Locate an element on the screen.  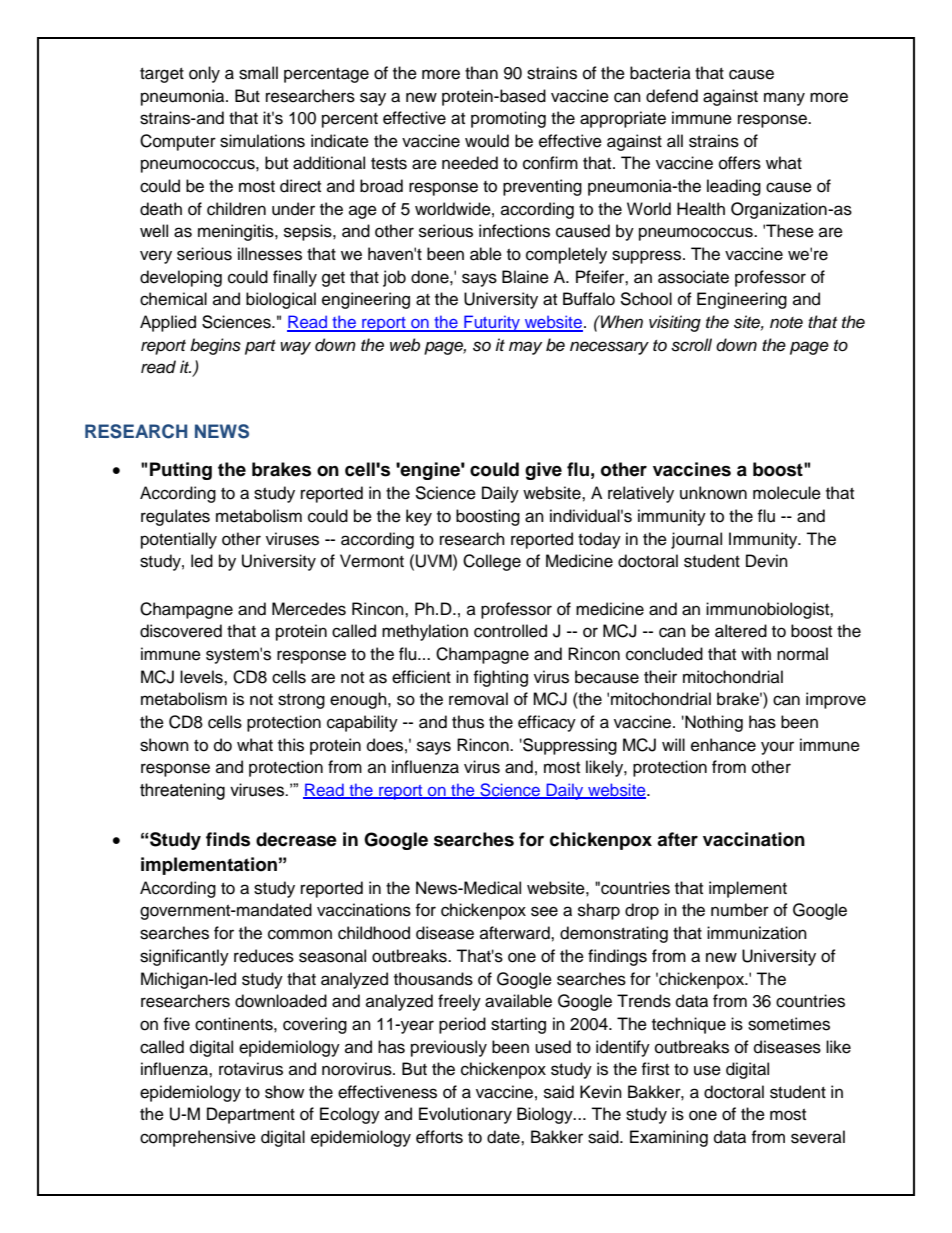
small is located at coordinates (258, 73).
